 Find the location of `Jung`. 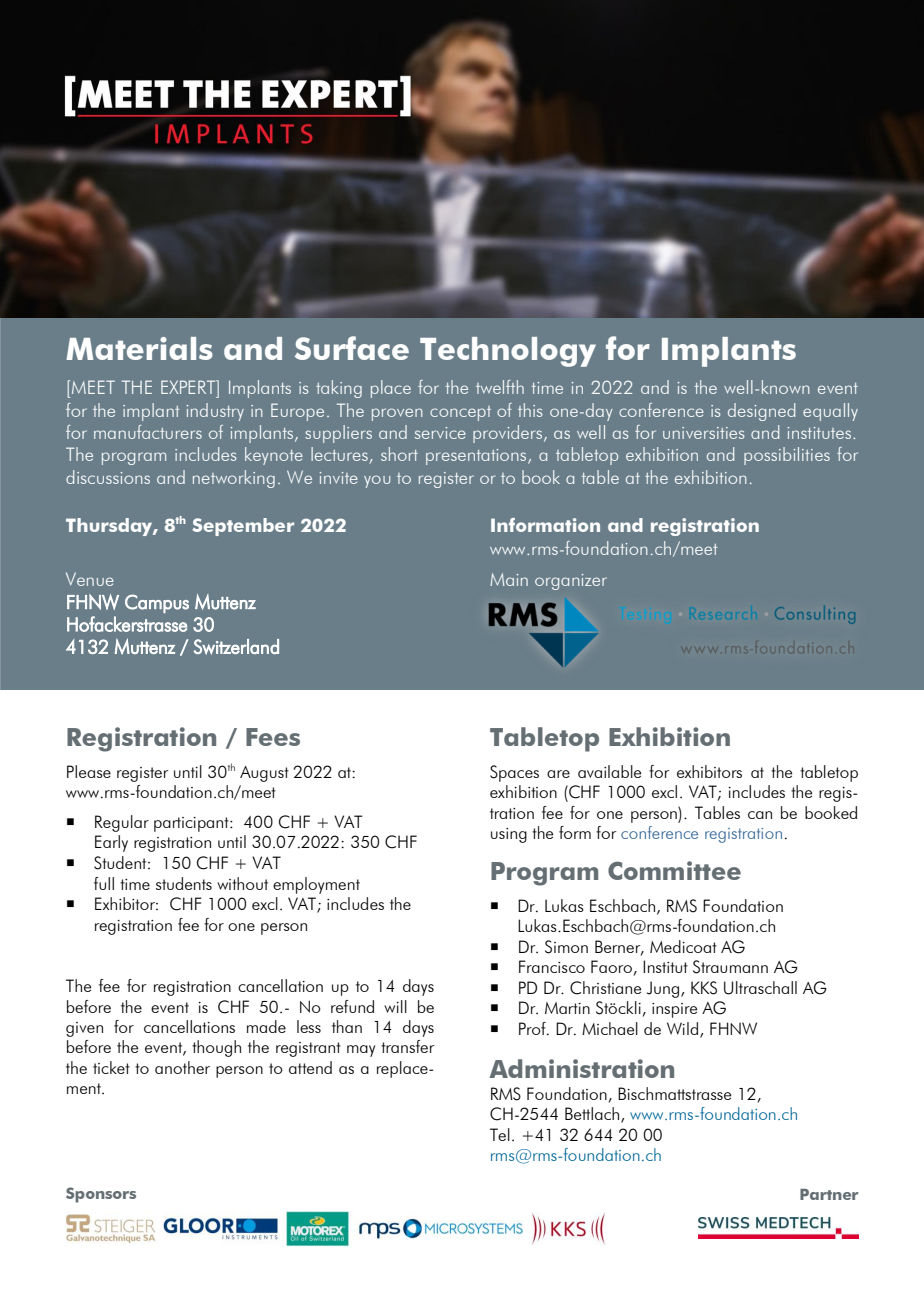

Jung is located at coordinates (663, 989).
